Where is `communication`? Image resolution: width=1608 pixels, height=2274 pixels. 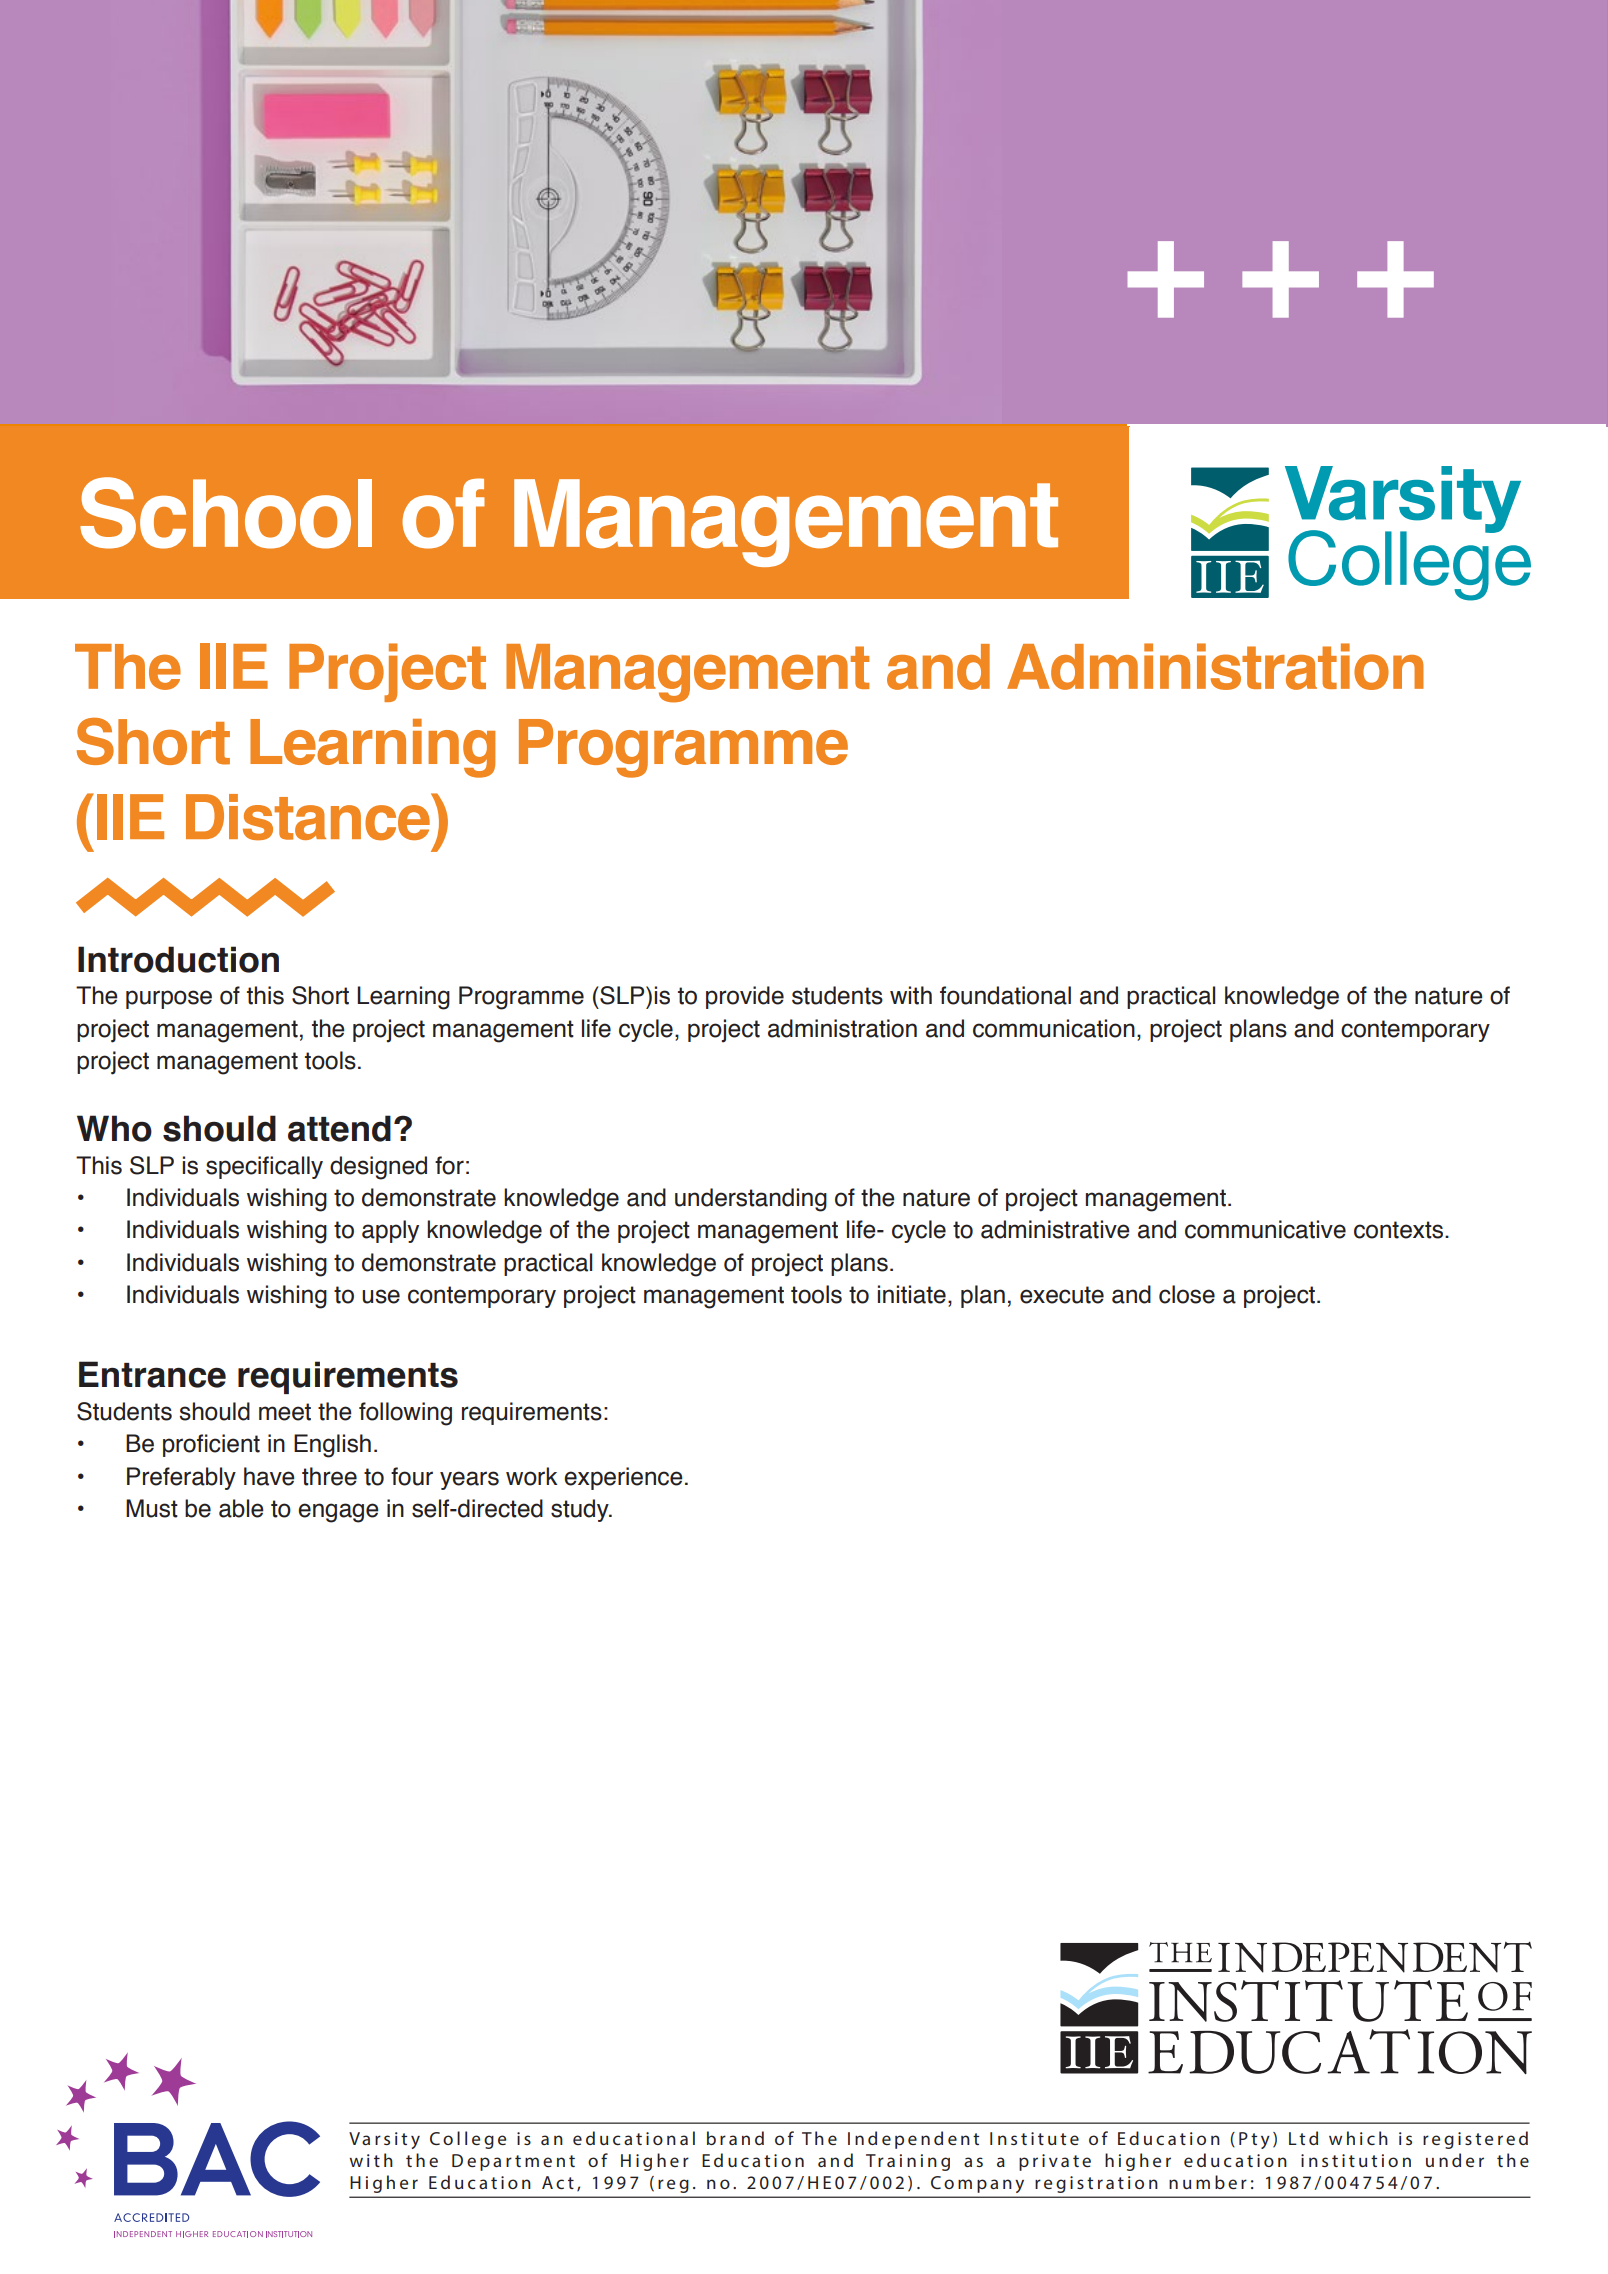 communication is located at coordinates (1054, 1028).
